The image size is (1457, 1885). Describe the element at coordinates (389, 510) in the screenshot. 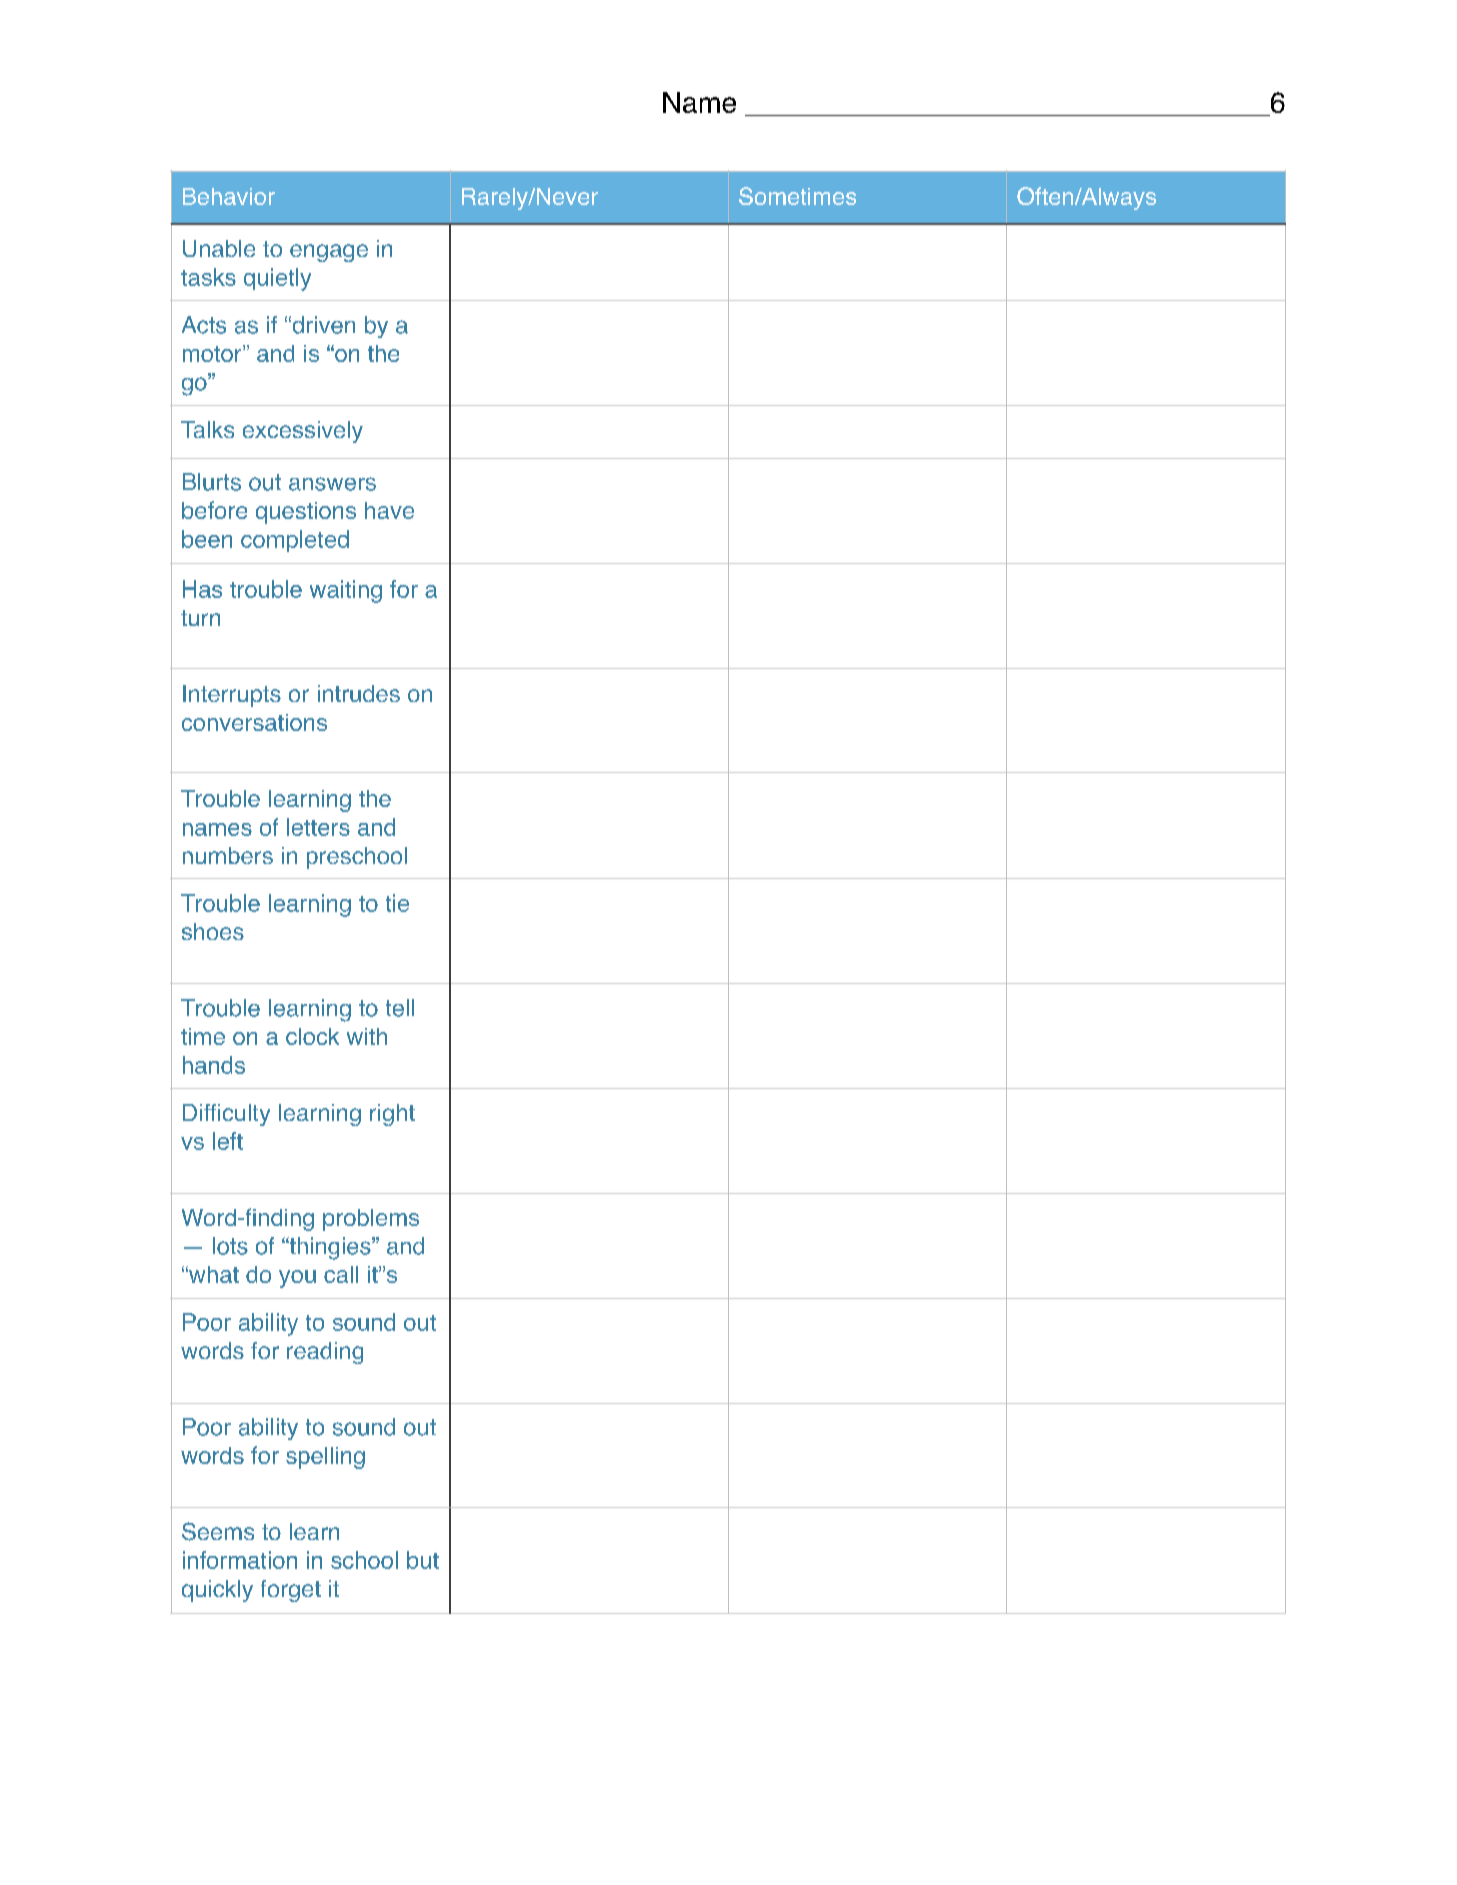

I see `have` at that location.
